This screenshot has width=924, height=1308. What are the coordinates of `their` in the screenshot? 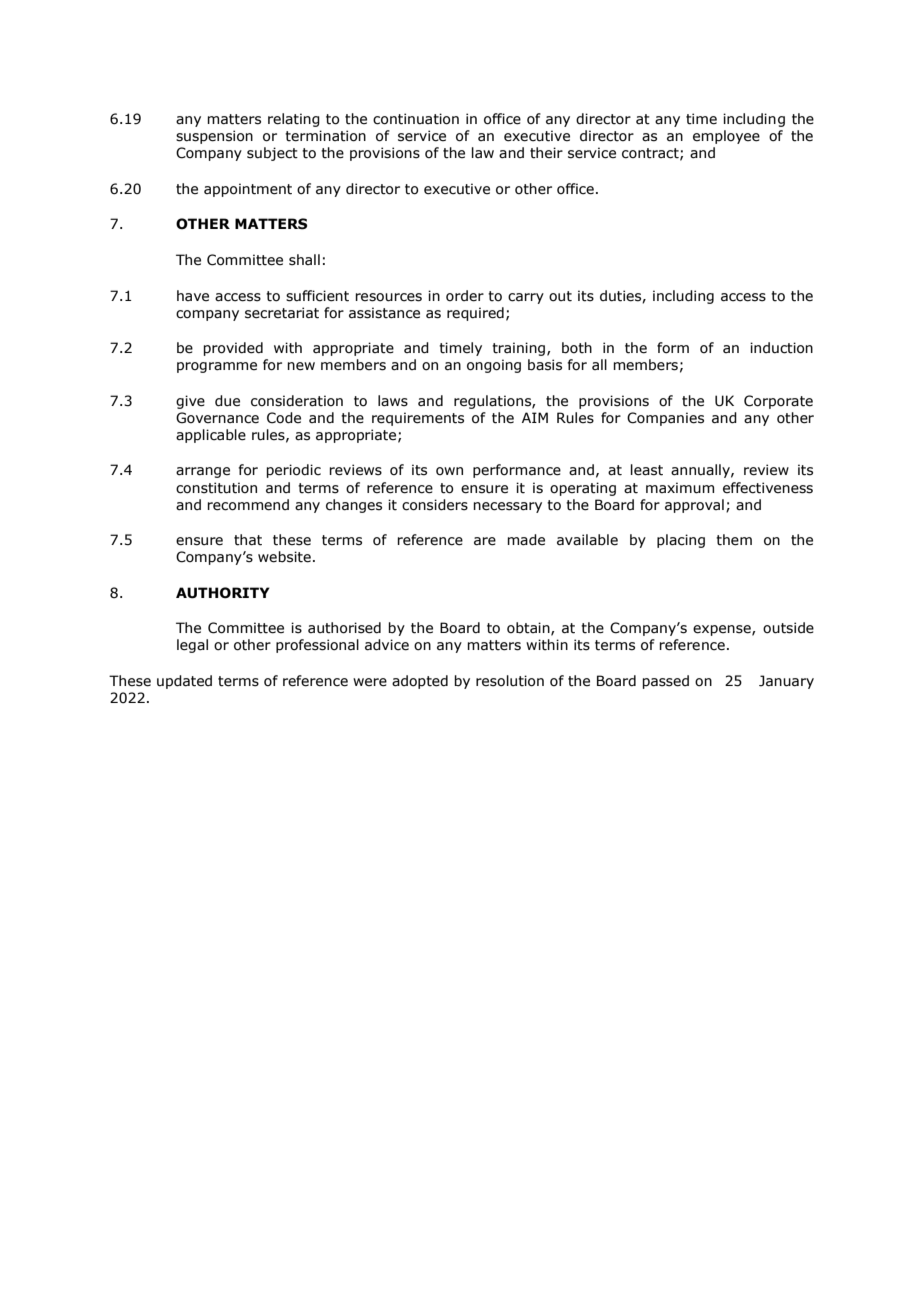 It's located at (546, 153).
